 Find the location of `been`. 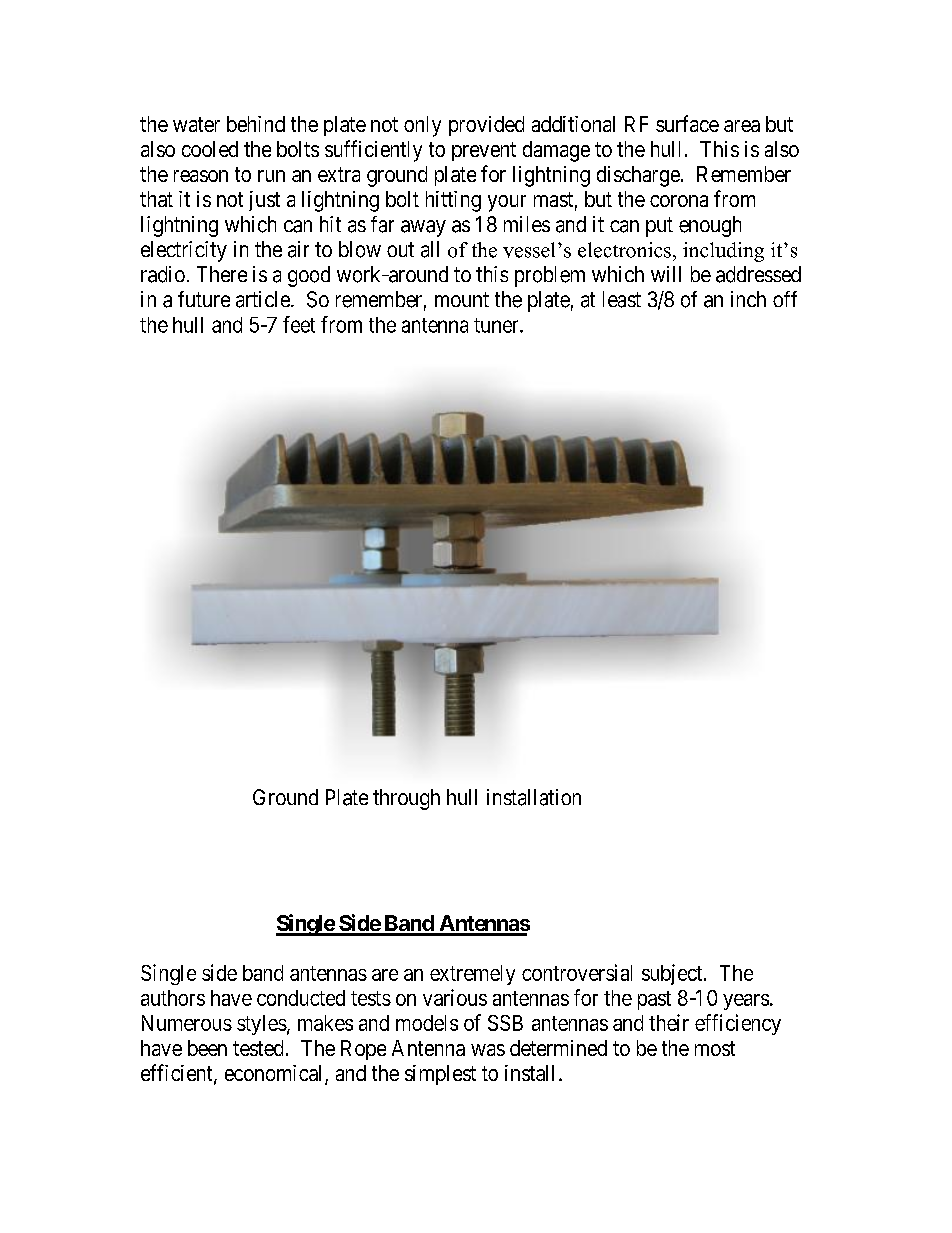

been is located at coordinates (207, 1048).
